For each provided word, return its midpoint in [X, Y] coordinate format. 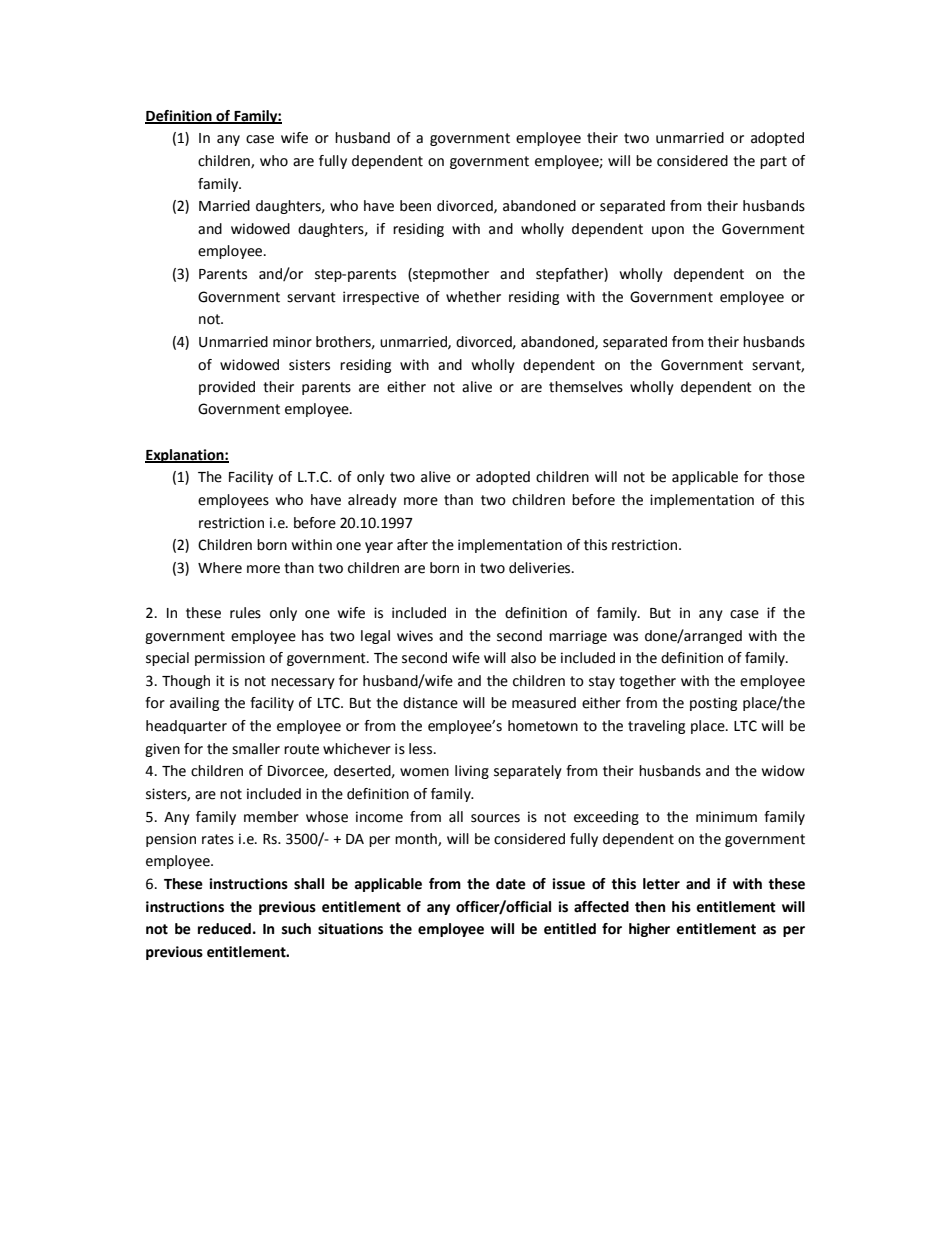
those [786, 477]
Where [220, 568]
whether [473, 297]
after [412, 545]
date [511, 884]
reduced [224, 929]
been [415, 206]
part [773, 162]
